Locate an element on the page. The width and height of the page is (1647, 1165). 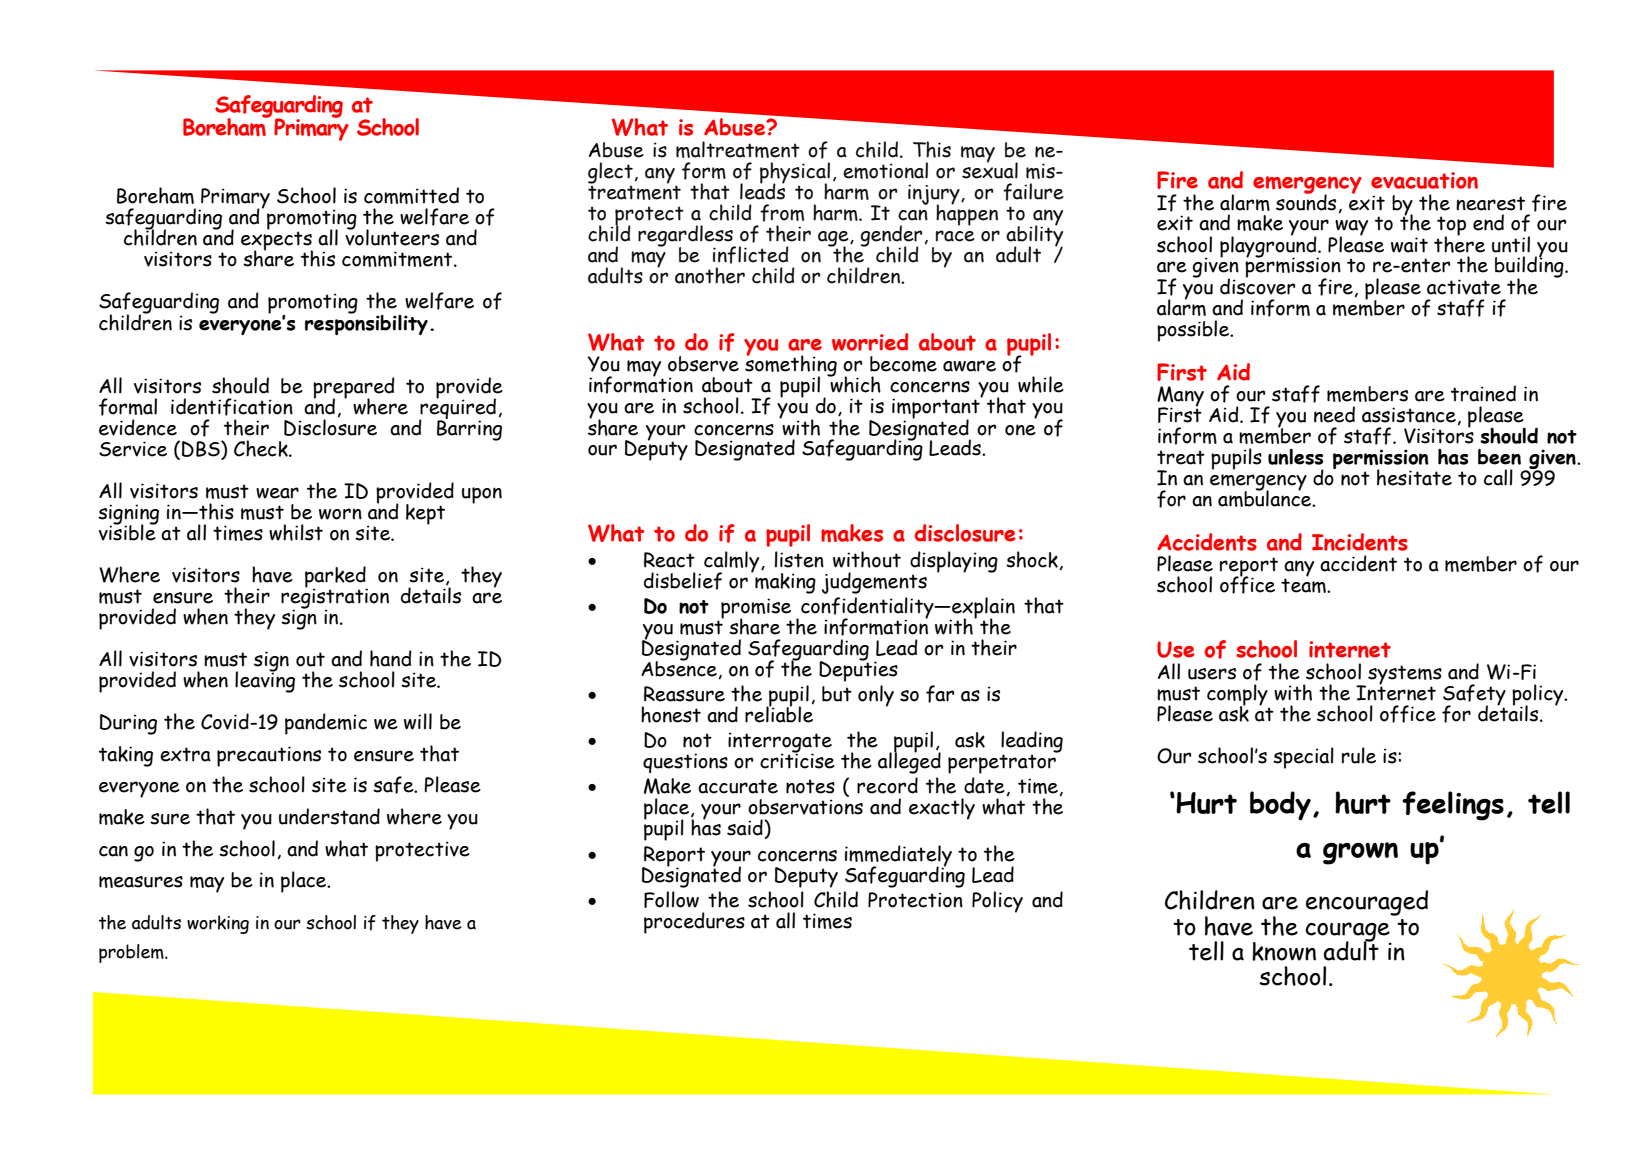
important is located at coordinates (937, 408).
